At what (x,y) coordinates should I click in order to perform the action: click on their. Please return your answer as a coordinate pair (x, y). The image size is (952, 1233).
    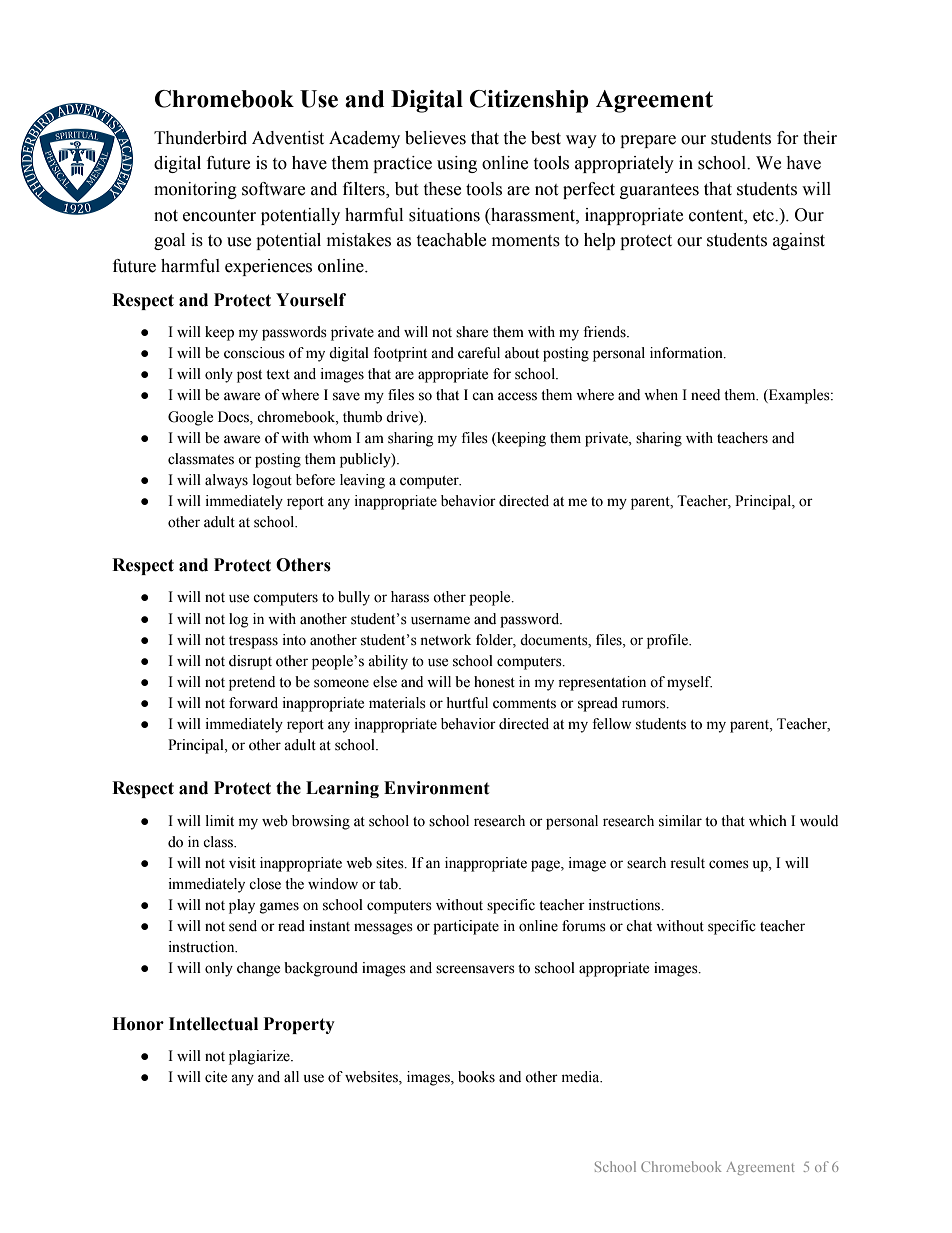
    Looking at the image, I should click on (820, 138).
